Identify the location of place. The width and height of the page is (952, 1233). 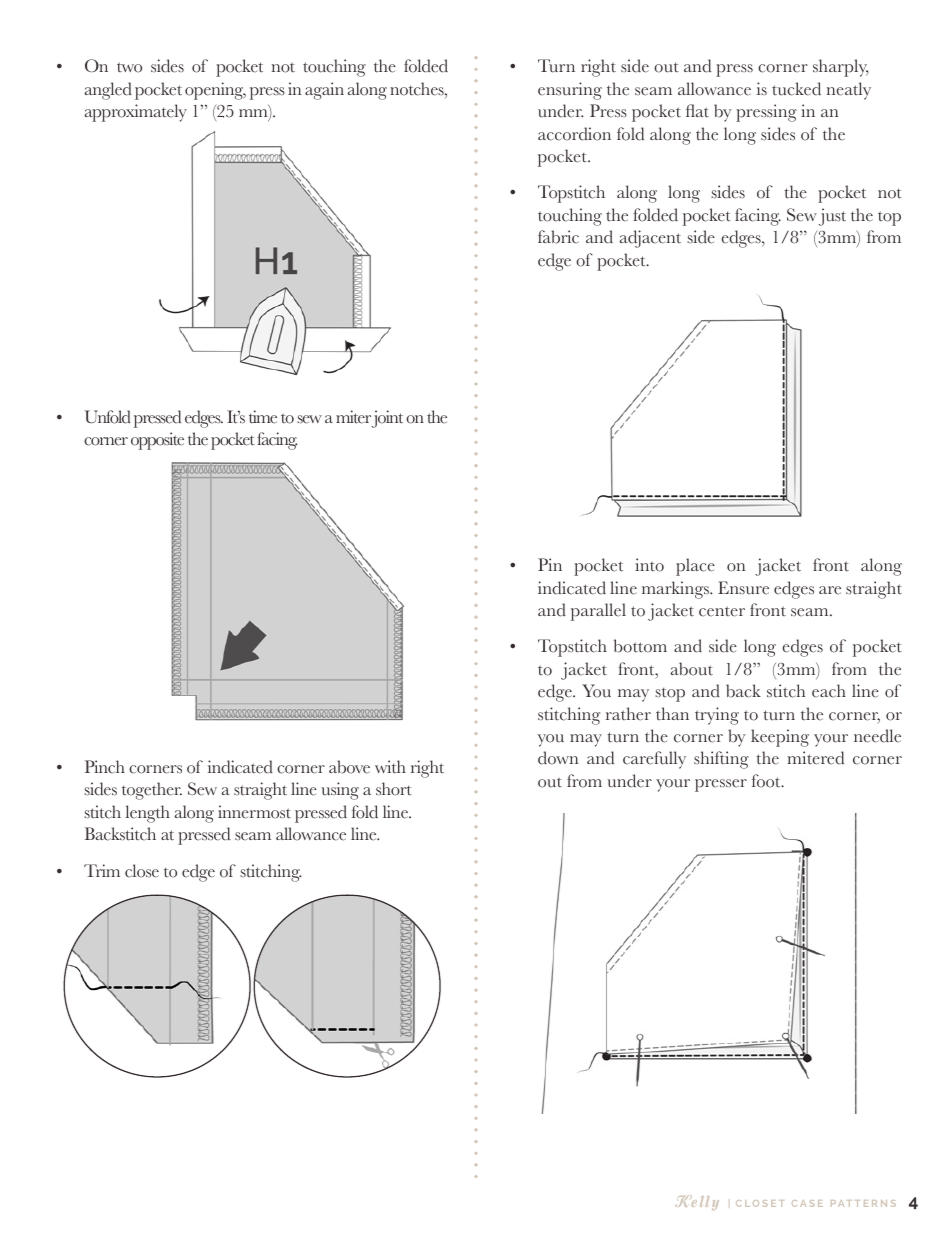
(695, 567).
